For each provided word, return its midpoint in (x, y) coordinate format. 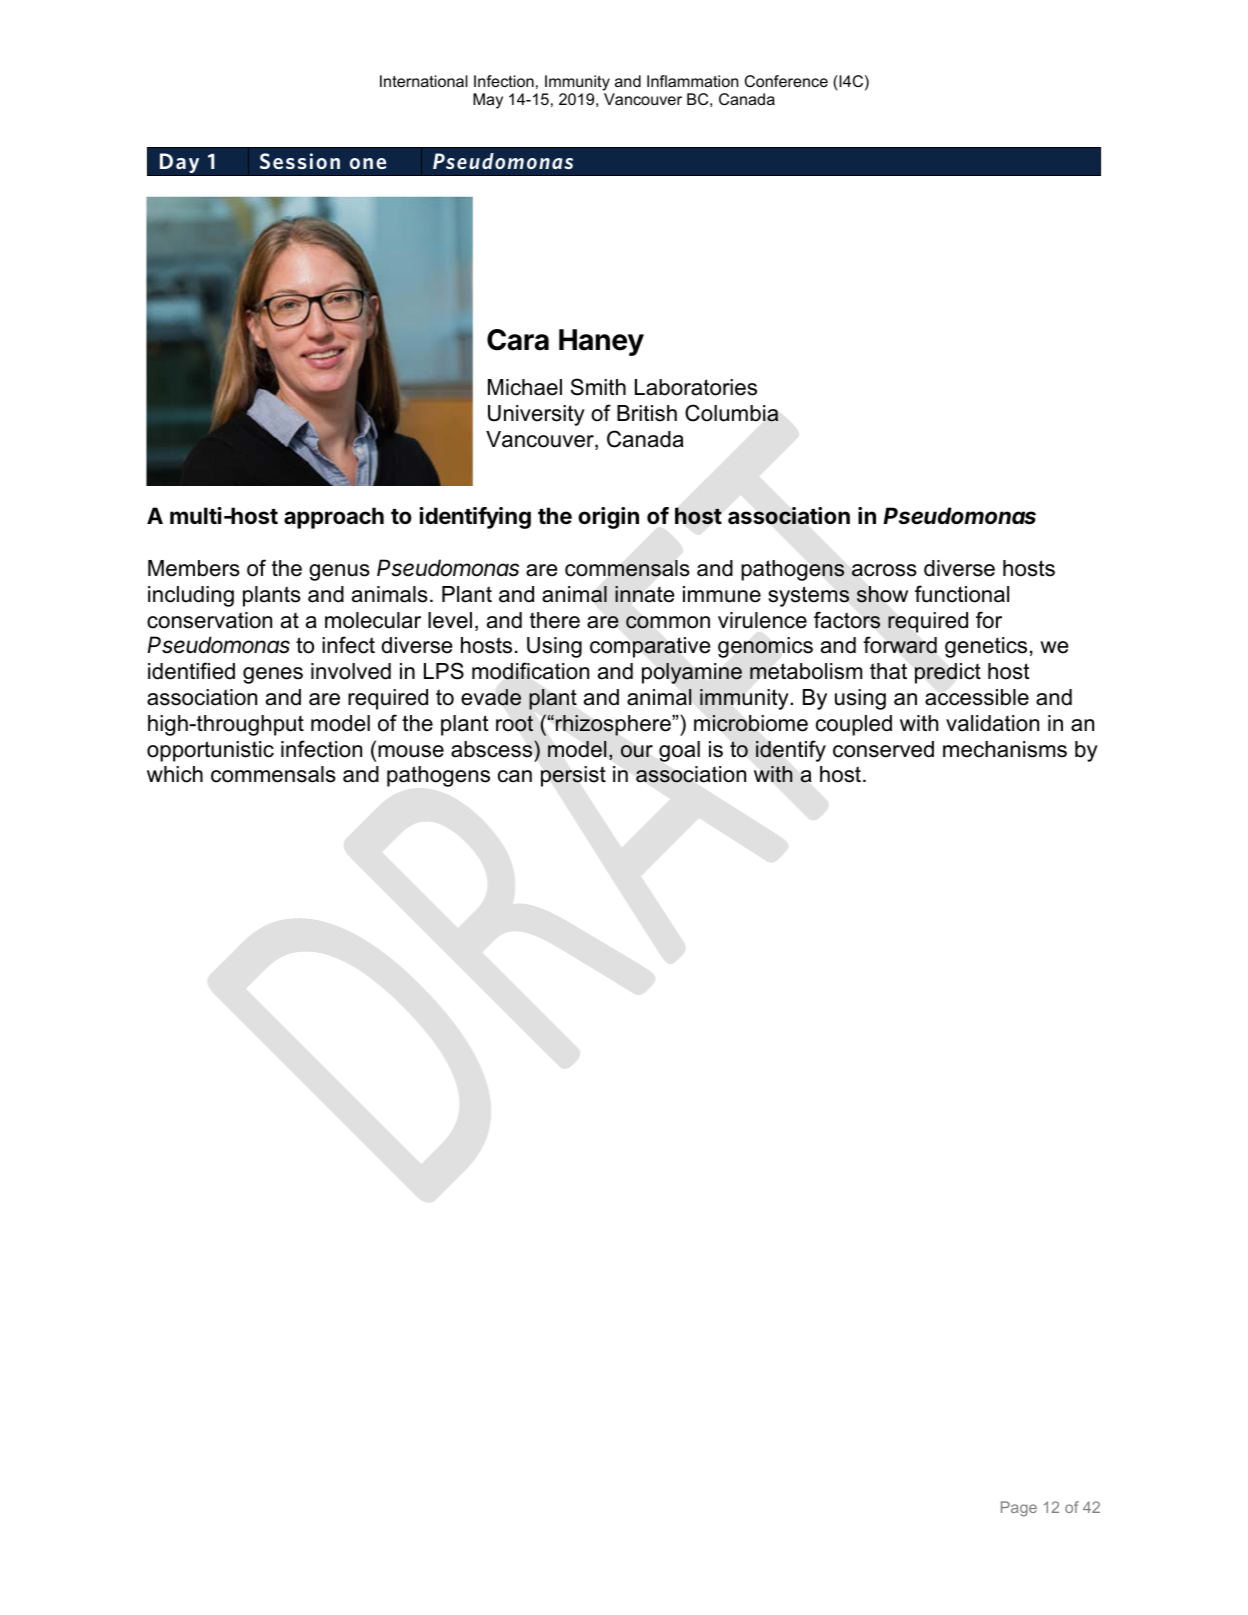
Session (300, 161)
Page (1019, 1509)
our (637, 751)
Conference (786, 81)
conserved (883, 749)
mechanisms (1005, 749)
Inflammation (692, 81)
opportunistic (210, 751)
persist (573, 776)
